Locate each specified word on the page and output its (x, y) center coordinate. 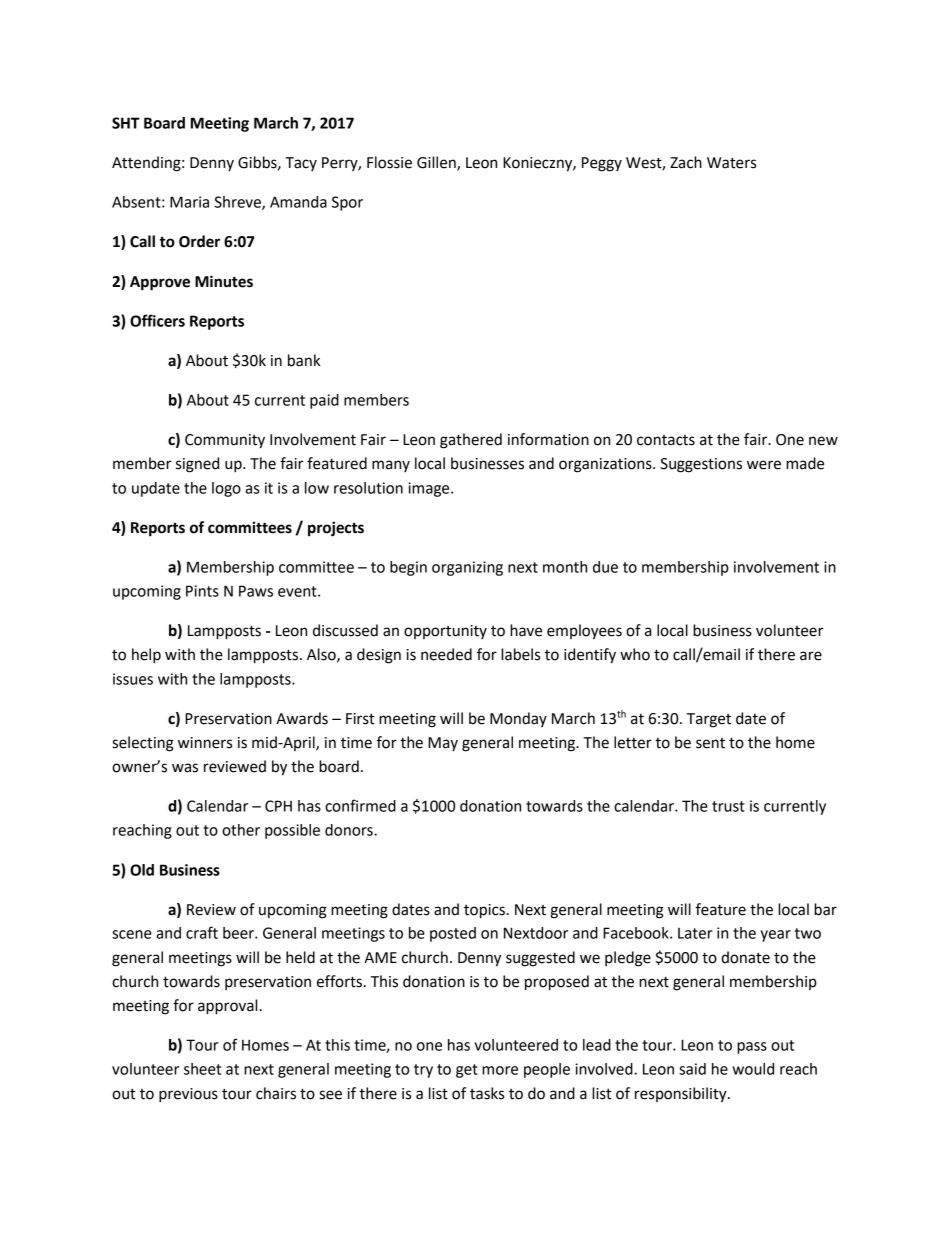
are (811, 656)
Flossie (389, 162)
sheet (202, 1069)
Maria (189, 202)
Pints (202, 591)
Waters (731, 163)
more (500, 1070)
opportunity (445, 632)
